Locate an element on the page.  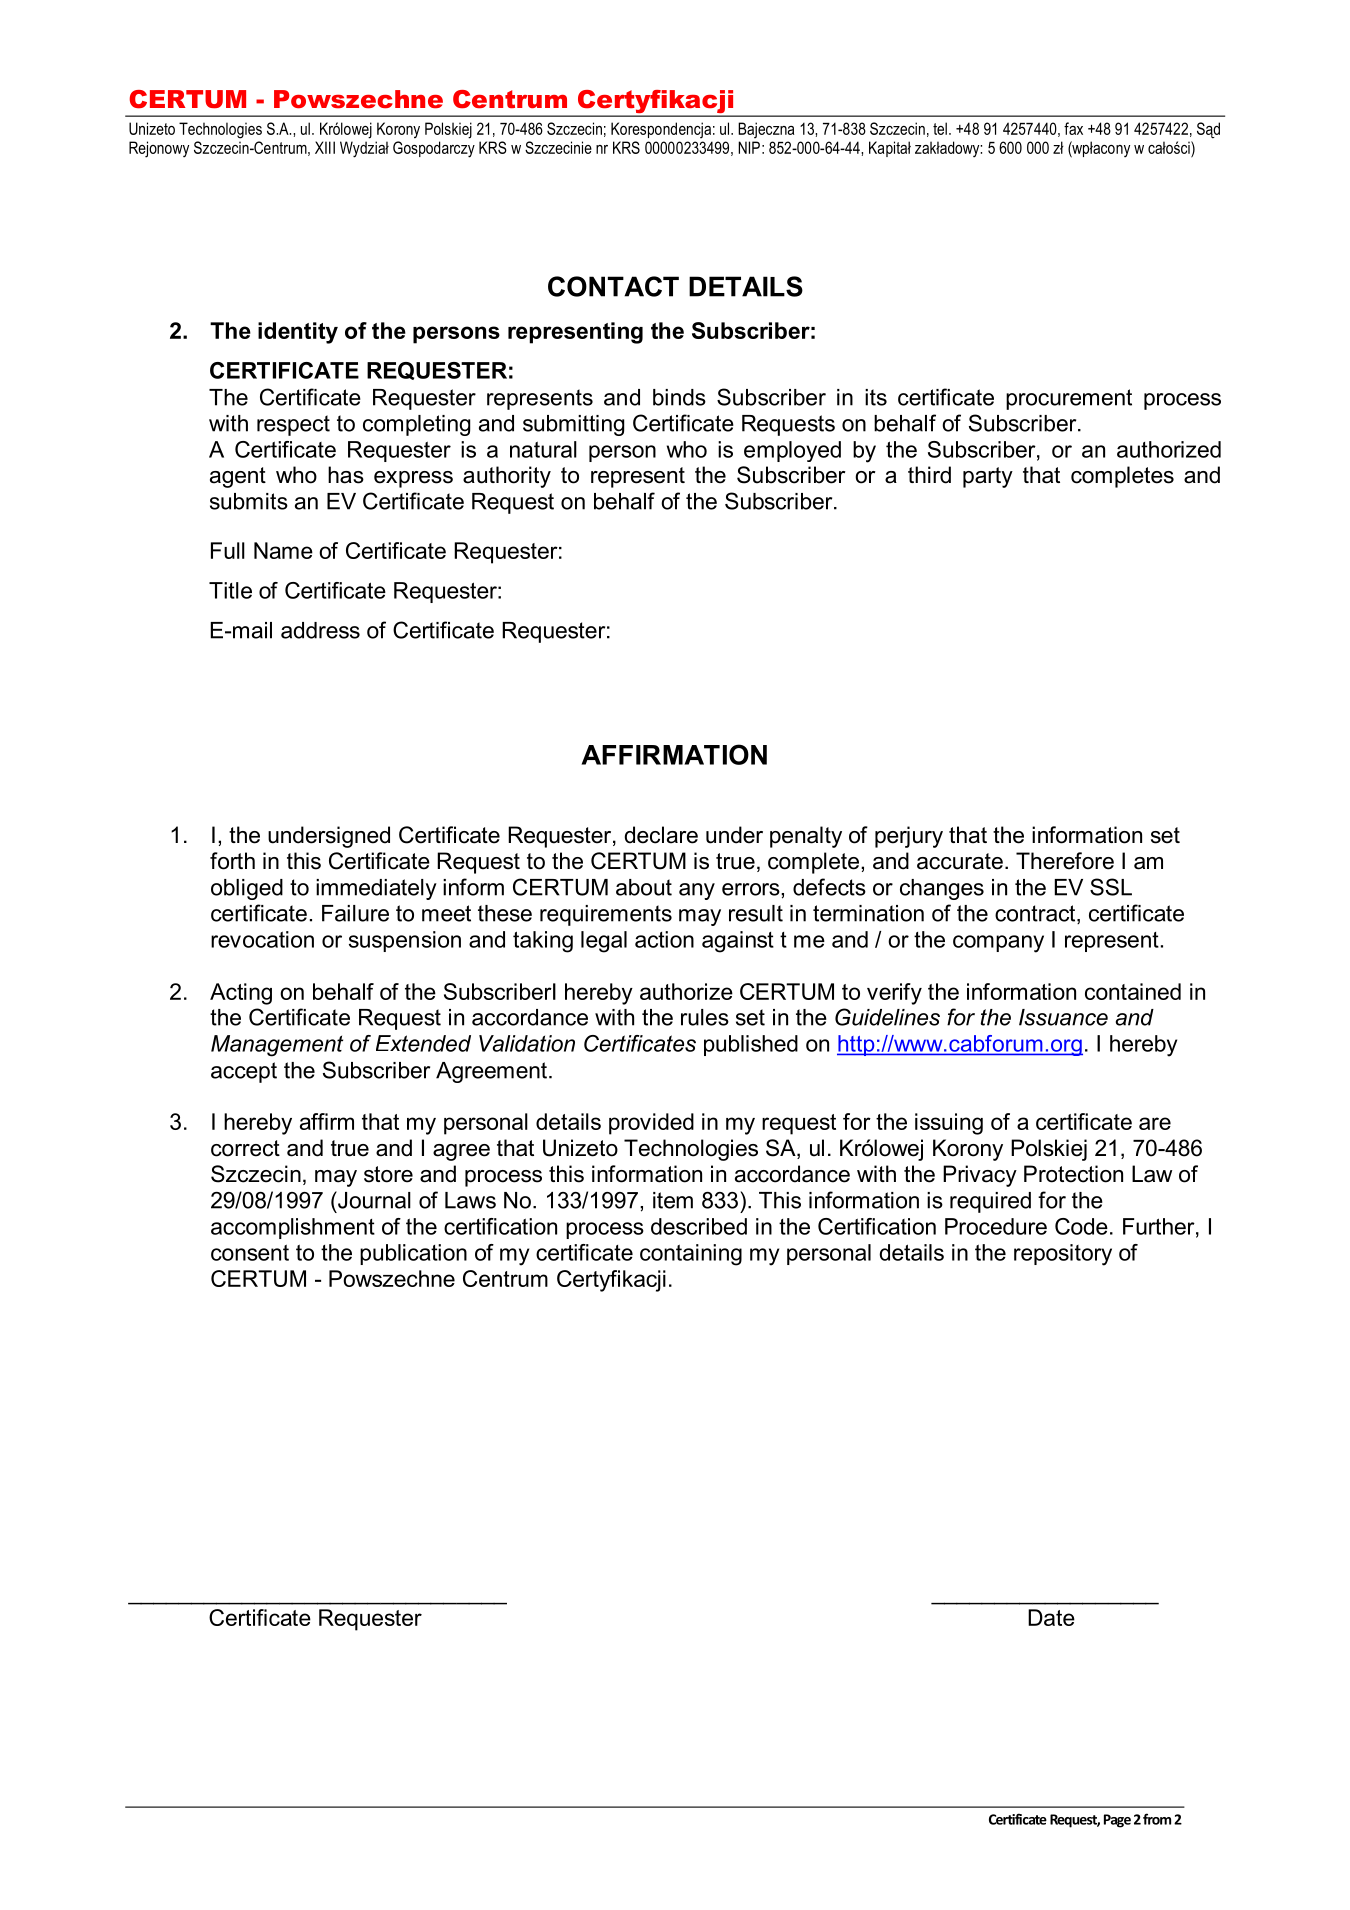
immediately is located at coordinates (376, 889).
